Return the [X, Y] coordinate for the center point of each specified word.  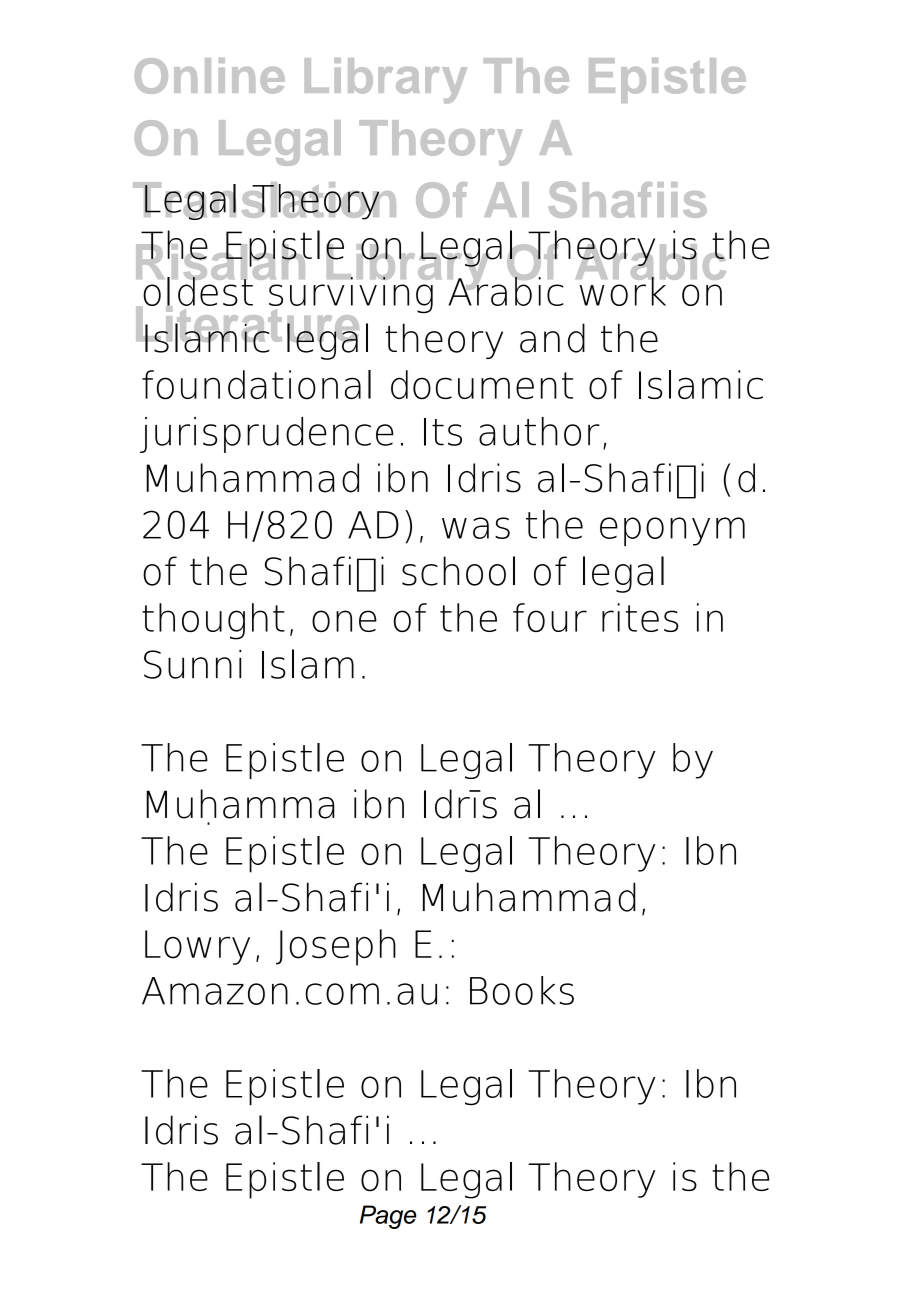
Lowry [197, 947]
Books [522, 990]
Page [388, 1217]
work [623, 290]
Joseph [336, 947]
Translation [264, 201]
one [344, 621]
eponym [672, 531]
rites [640, 617]
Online [210, 76]
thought [213, 621]
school [458, 571]
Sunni [192, 664]
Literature [247, 324]
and [552, 338]
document [482, 385]
